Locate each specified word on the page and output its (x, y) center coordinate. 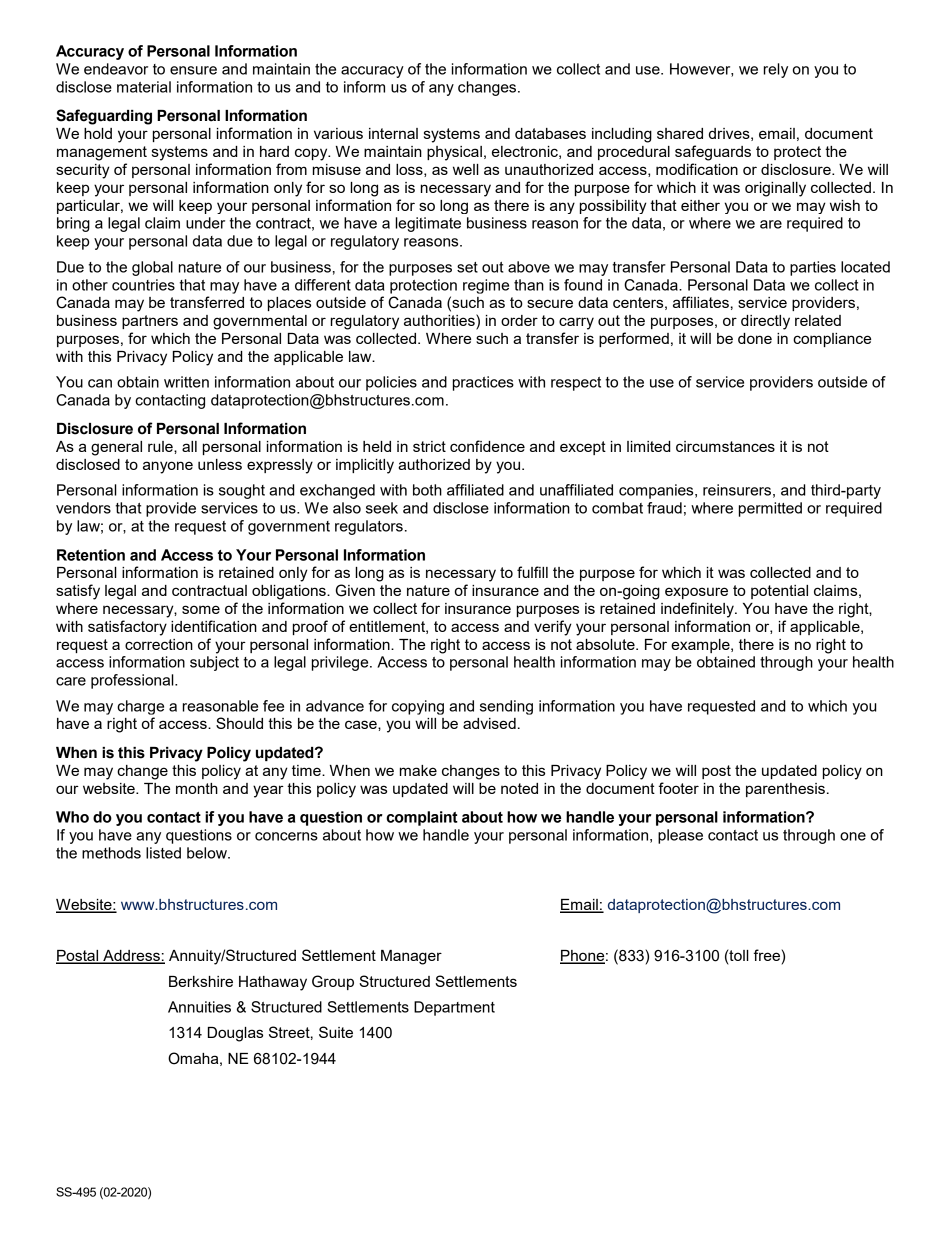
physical (454, 153)
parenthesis (785, 790)
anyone (168, 467)
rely (776, 70)
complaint (422, 818)
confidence (487, 446)
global (152, 268)
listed (163, 853)
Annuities (199, 1007)
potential (779, 592)
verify (553, 628)
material (144, 87)
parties (813, 268)
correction (159, 644)
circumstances (725, 446)
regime (486, 286)
